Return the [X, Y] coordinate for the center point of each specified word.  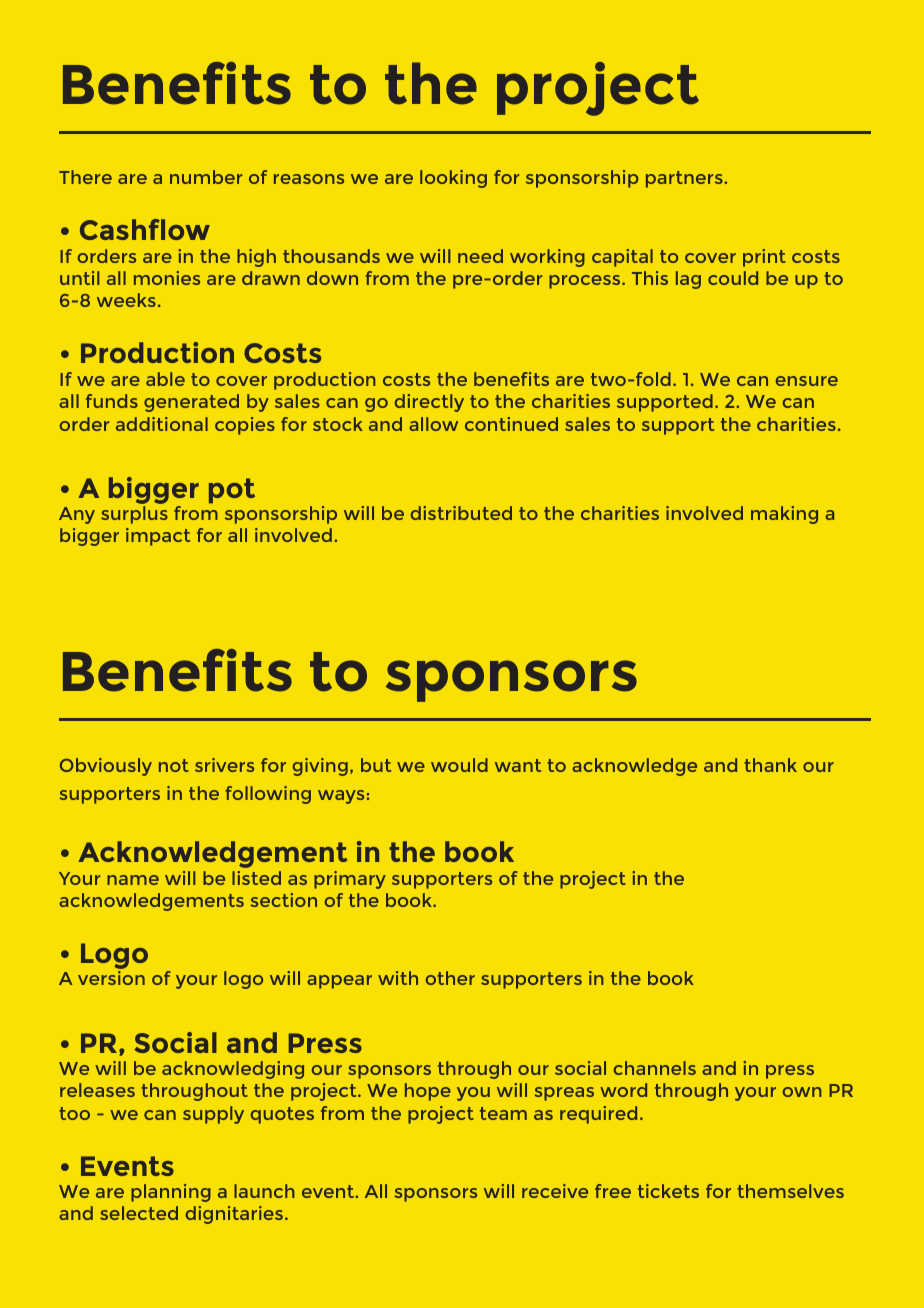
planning [171, 1193]
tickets [668, 1191]
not [174, 765]
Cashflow [145, 229]
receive [555, 1191]
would [459, 765]
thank [770, 765]
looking [453, 179]
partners [685, 179]
